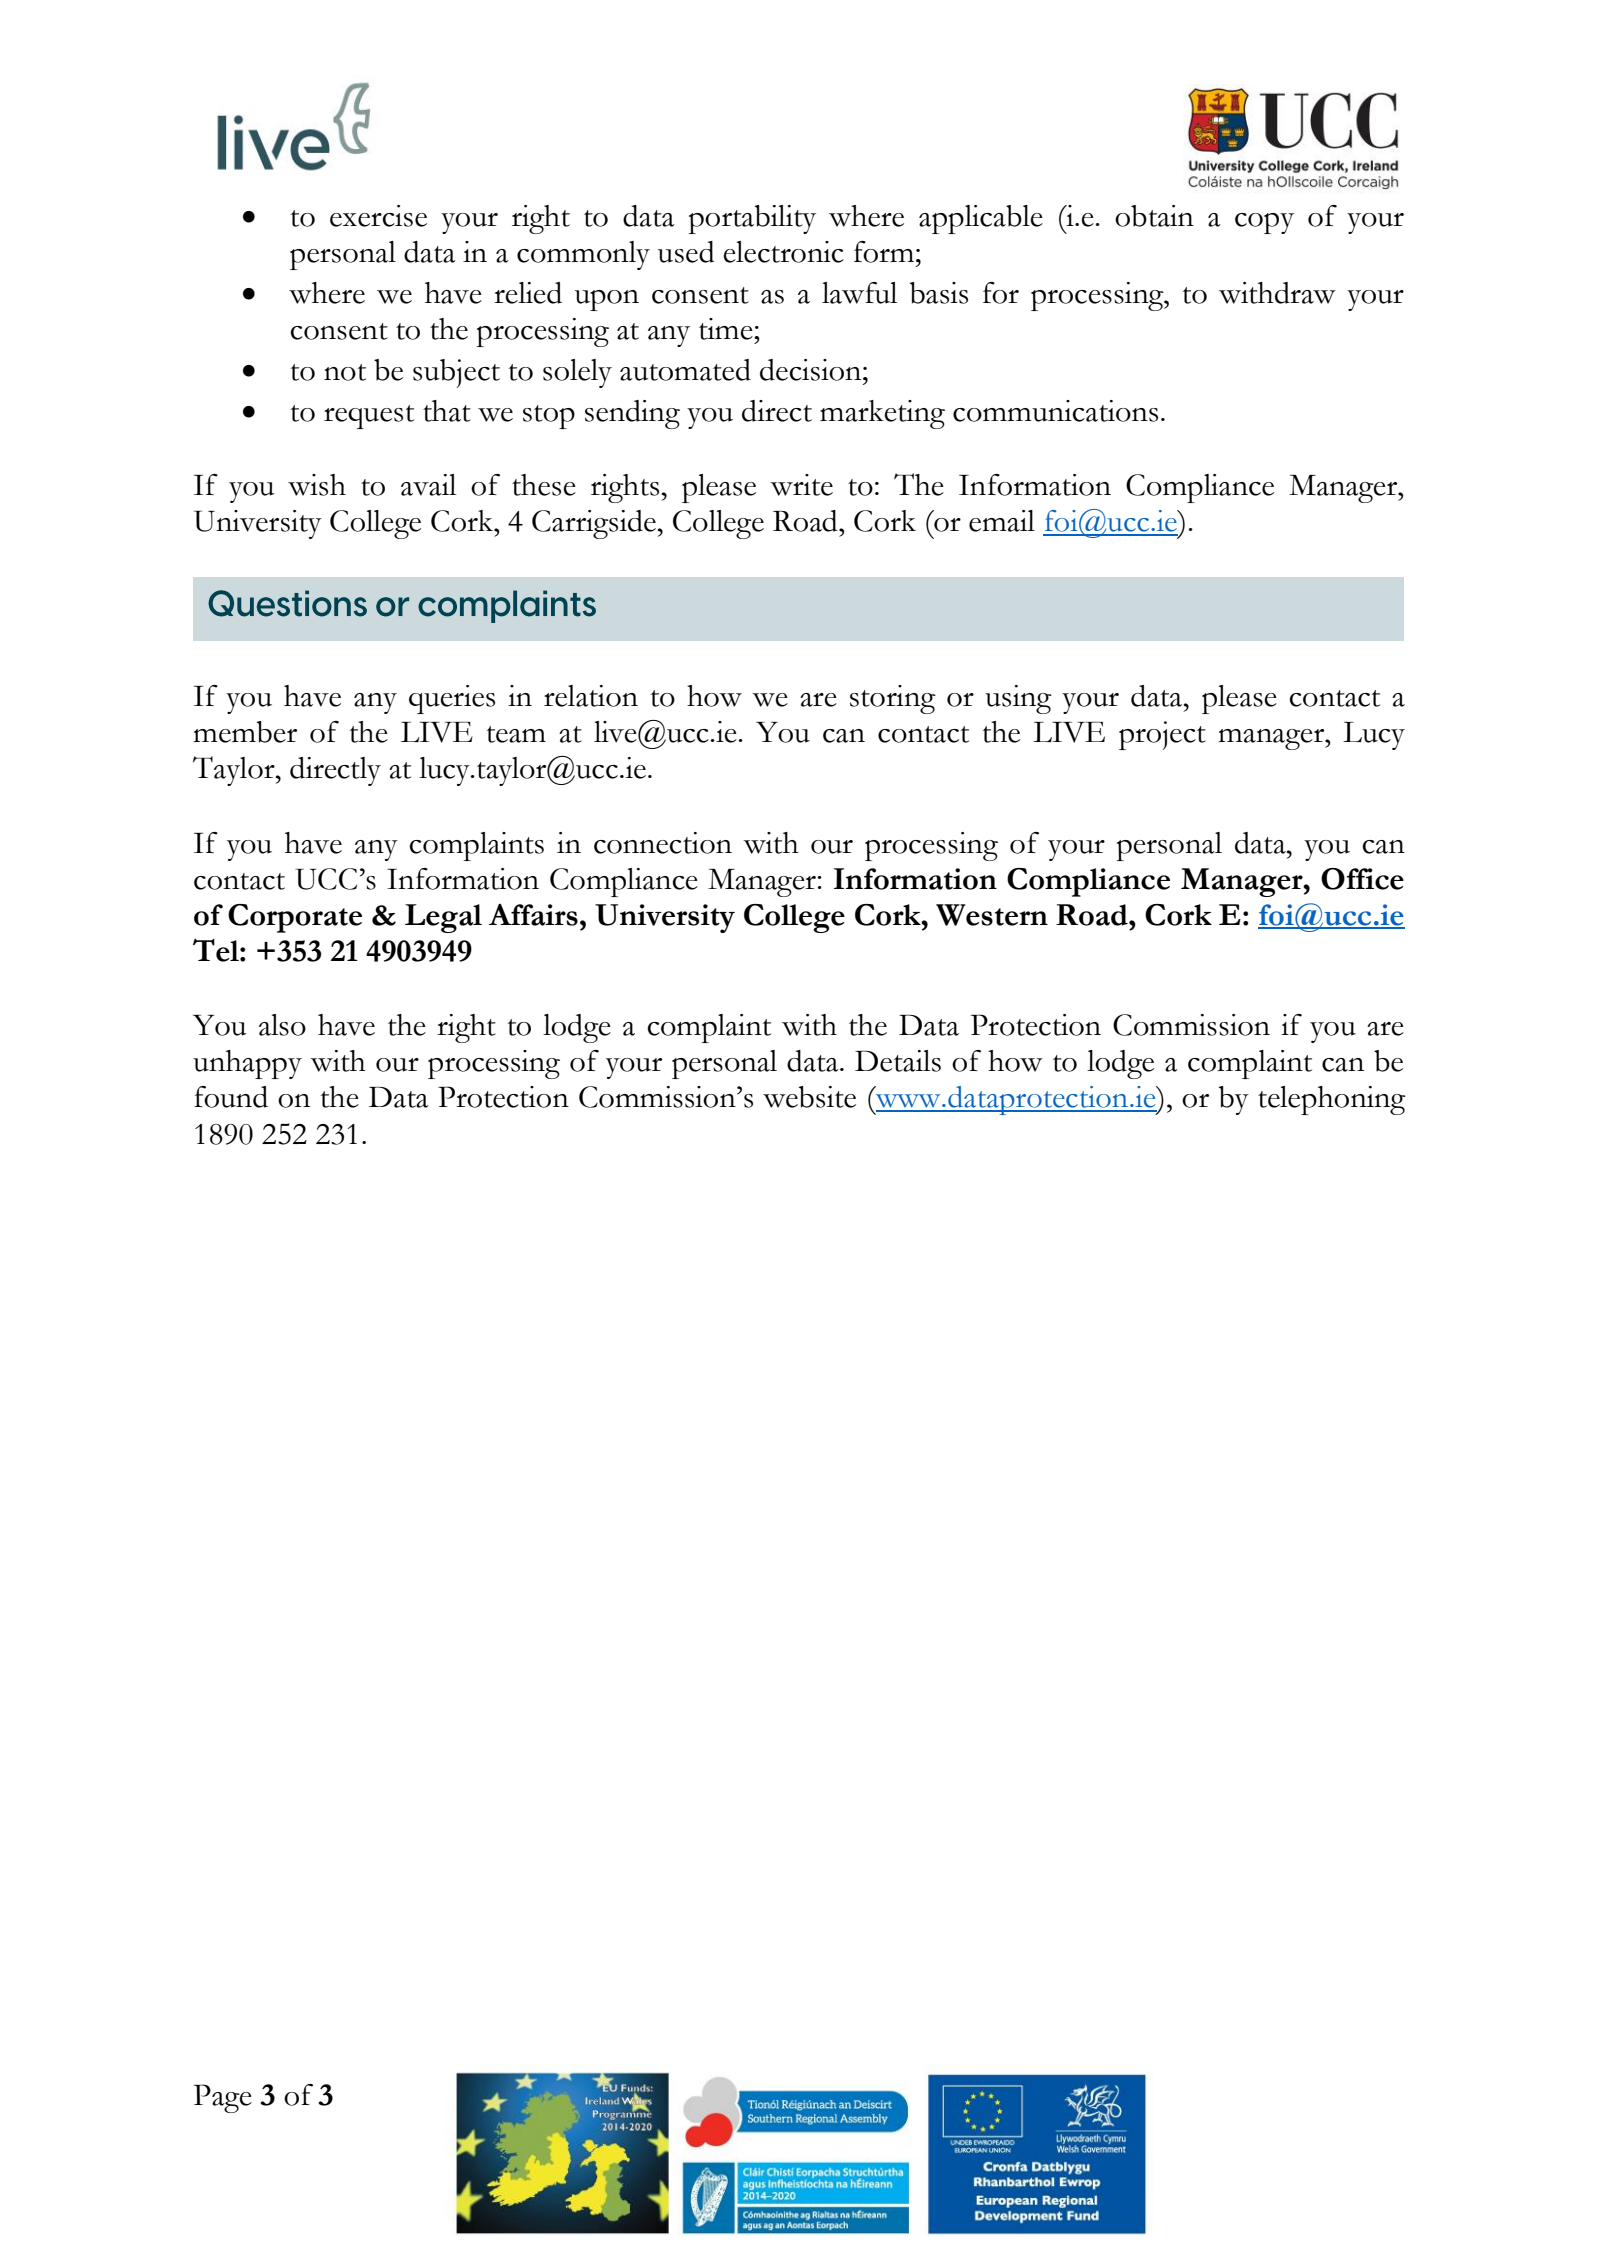 This image has width=1598, height=2261. Describe the element at coordinates (1162, 735) in the image. I see `project` at that location.
